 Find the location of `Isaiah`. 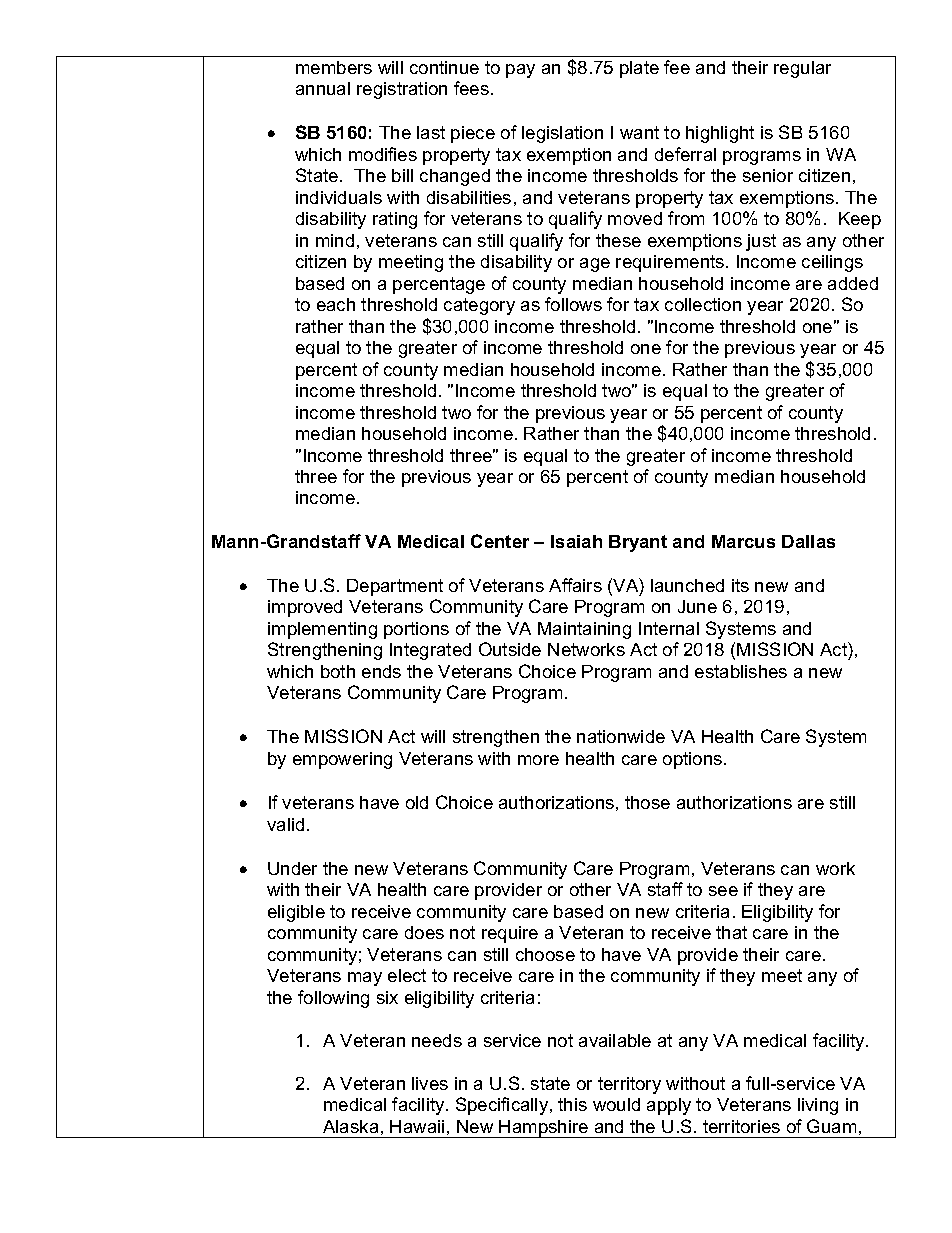

Isaiah is located at coordinates (576, 541).
